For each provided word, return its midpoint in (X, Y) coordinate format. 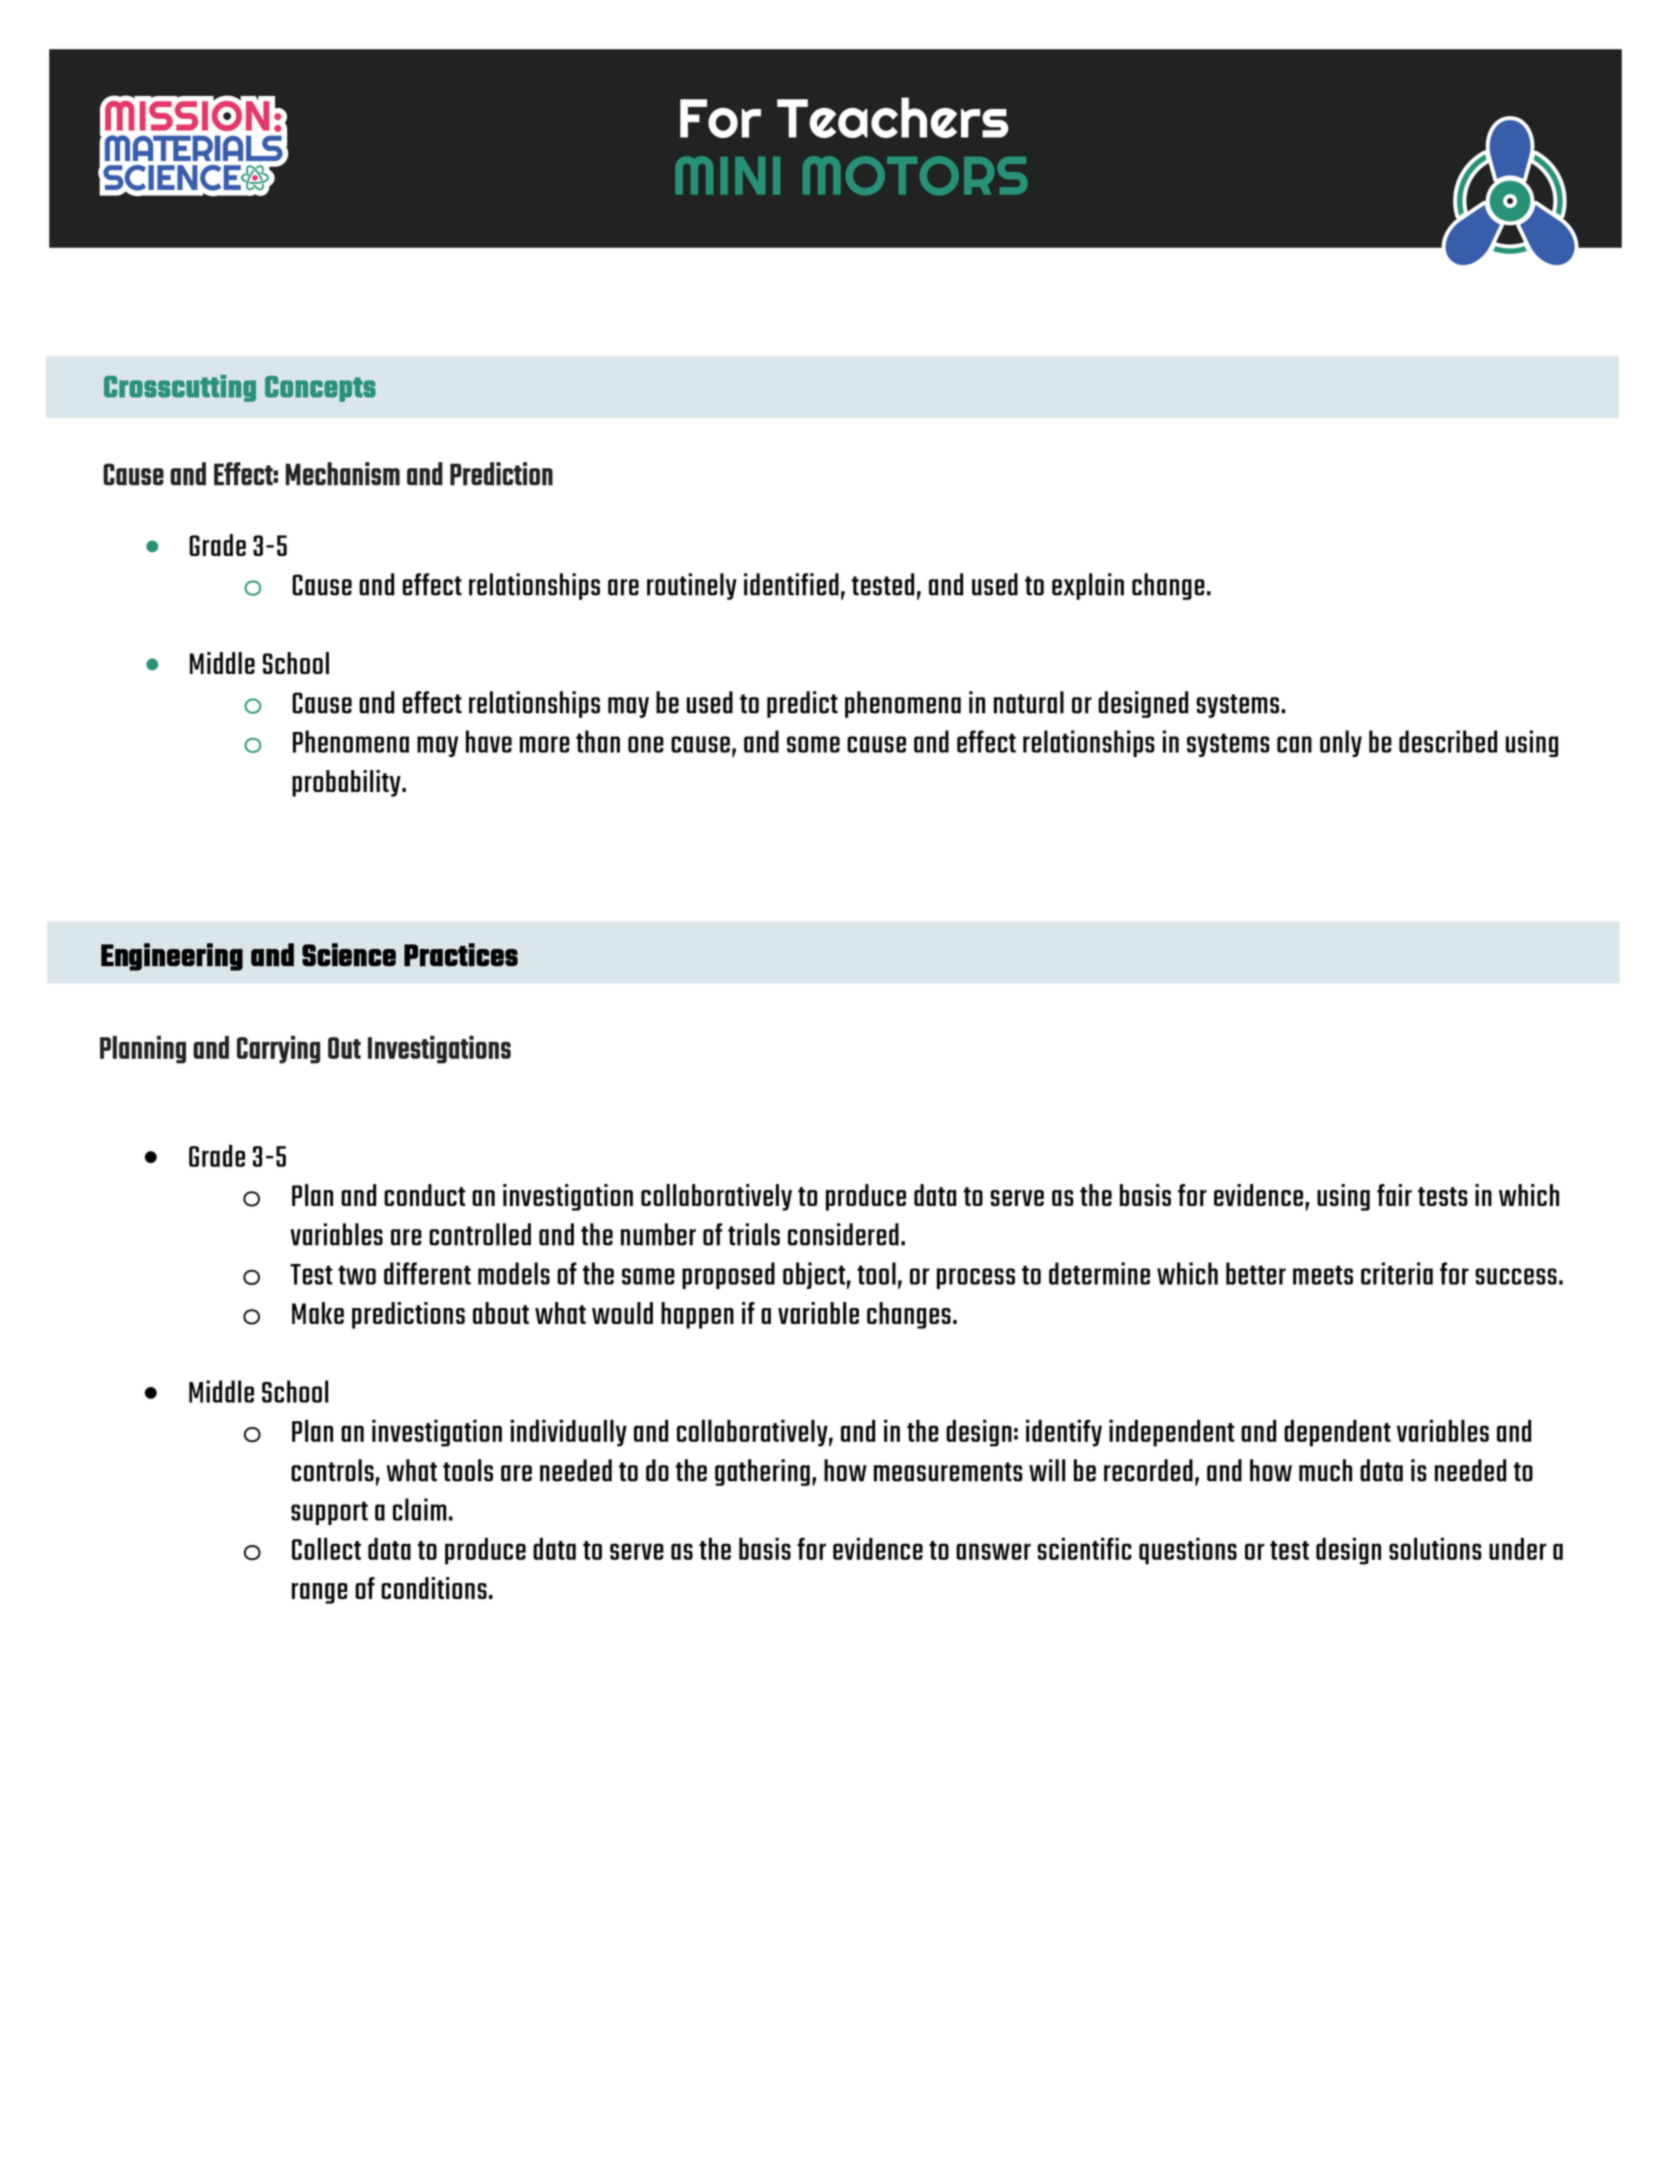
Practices (461, 954)
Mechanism (343, 473)
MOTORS (915, 175)
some (813, 744)
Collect (326, 1548)
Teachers (893, 117)
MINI (727, 175)
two (357, 1275)
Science (349, 954)
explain (1088, 586)
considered (843, 1234)
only (1341, 743)
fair (1394, 1195)
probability (347, 783)
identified (791, 584)
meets (1323, 1275)
